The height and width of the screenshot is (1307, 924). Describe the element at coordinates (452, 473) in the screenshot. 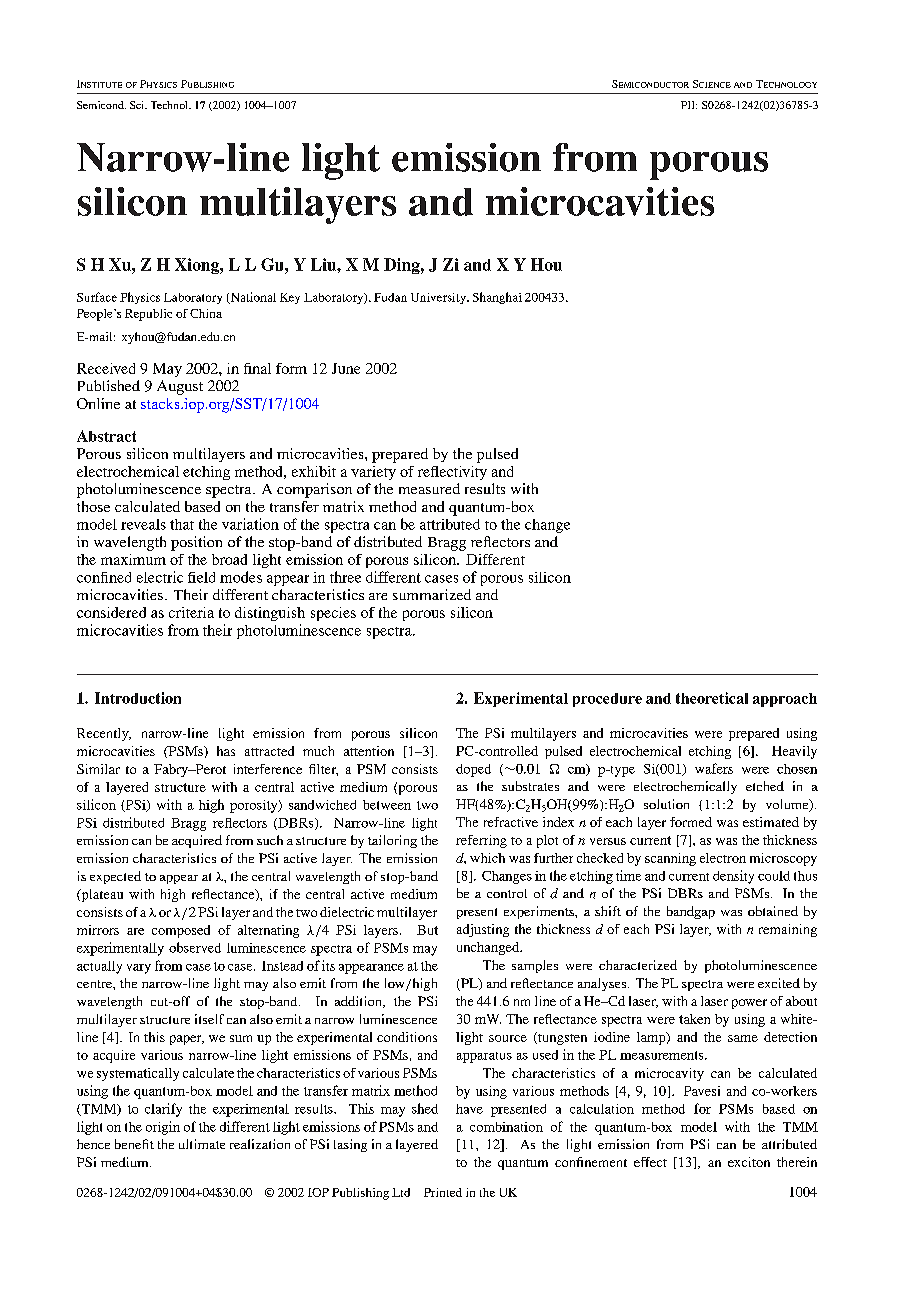

I see `reflectivity` at that location.
